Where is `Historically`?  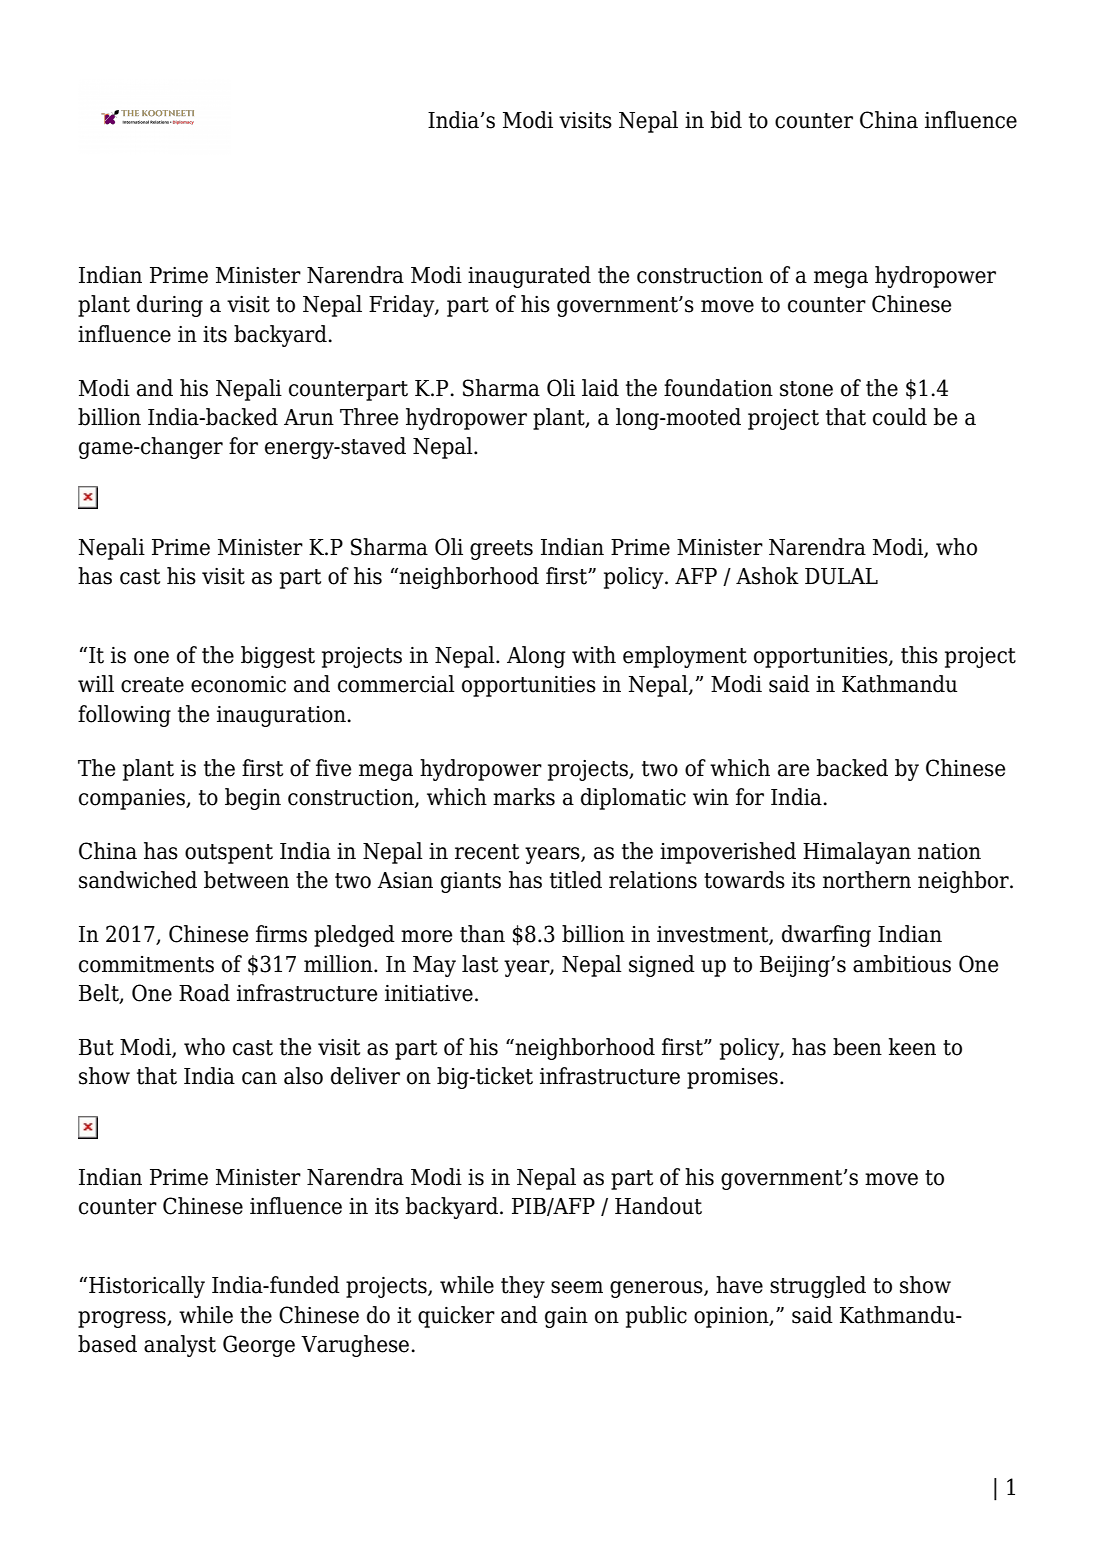
Historically is located at coordinates (147, 1287).
